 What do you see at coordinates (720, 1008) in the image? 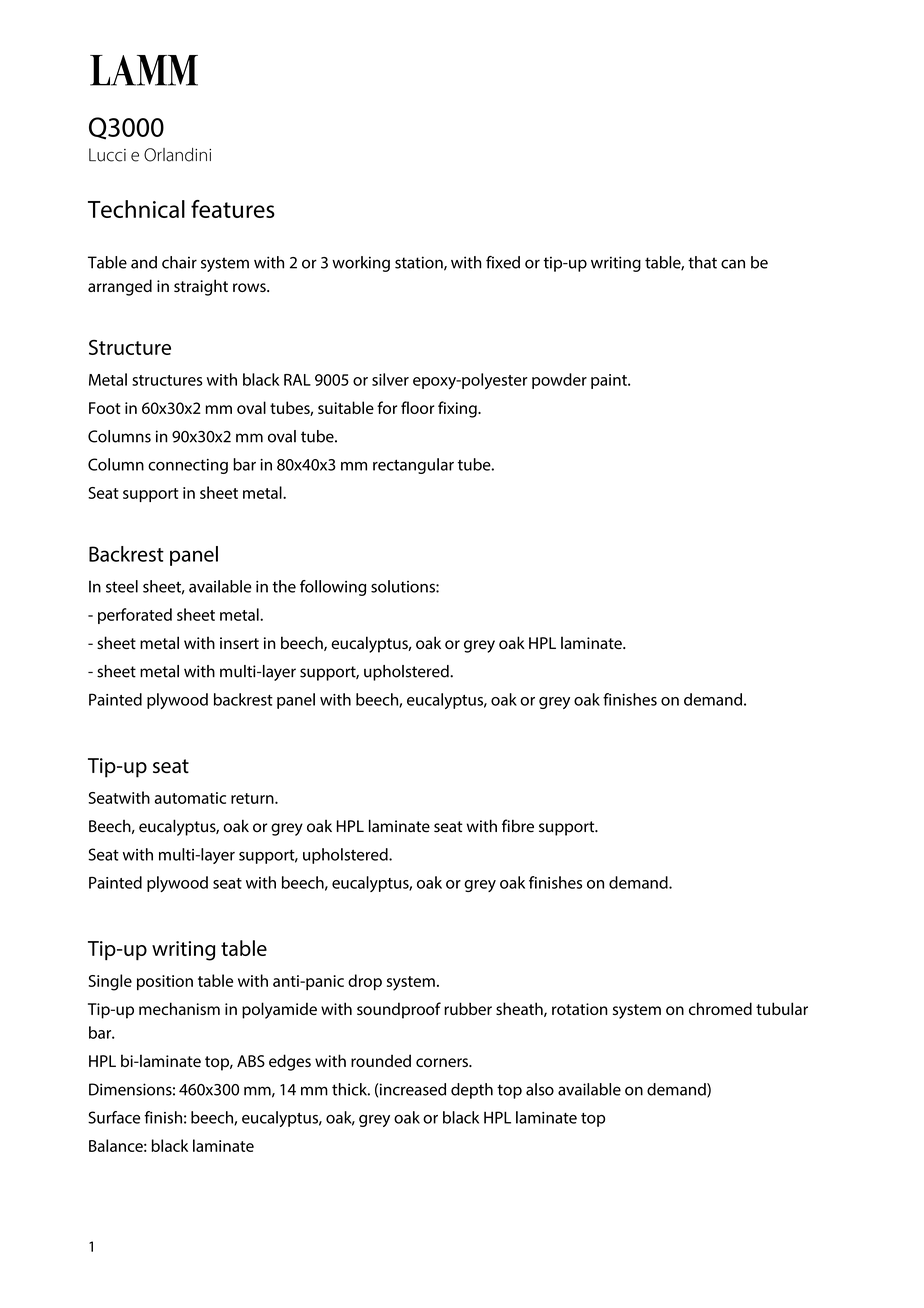
I see `chromed` at bounding box center [720, 1008].
